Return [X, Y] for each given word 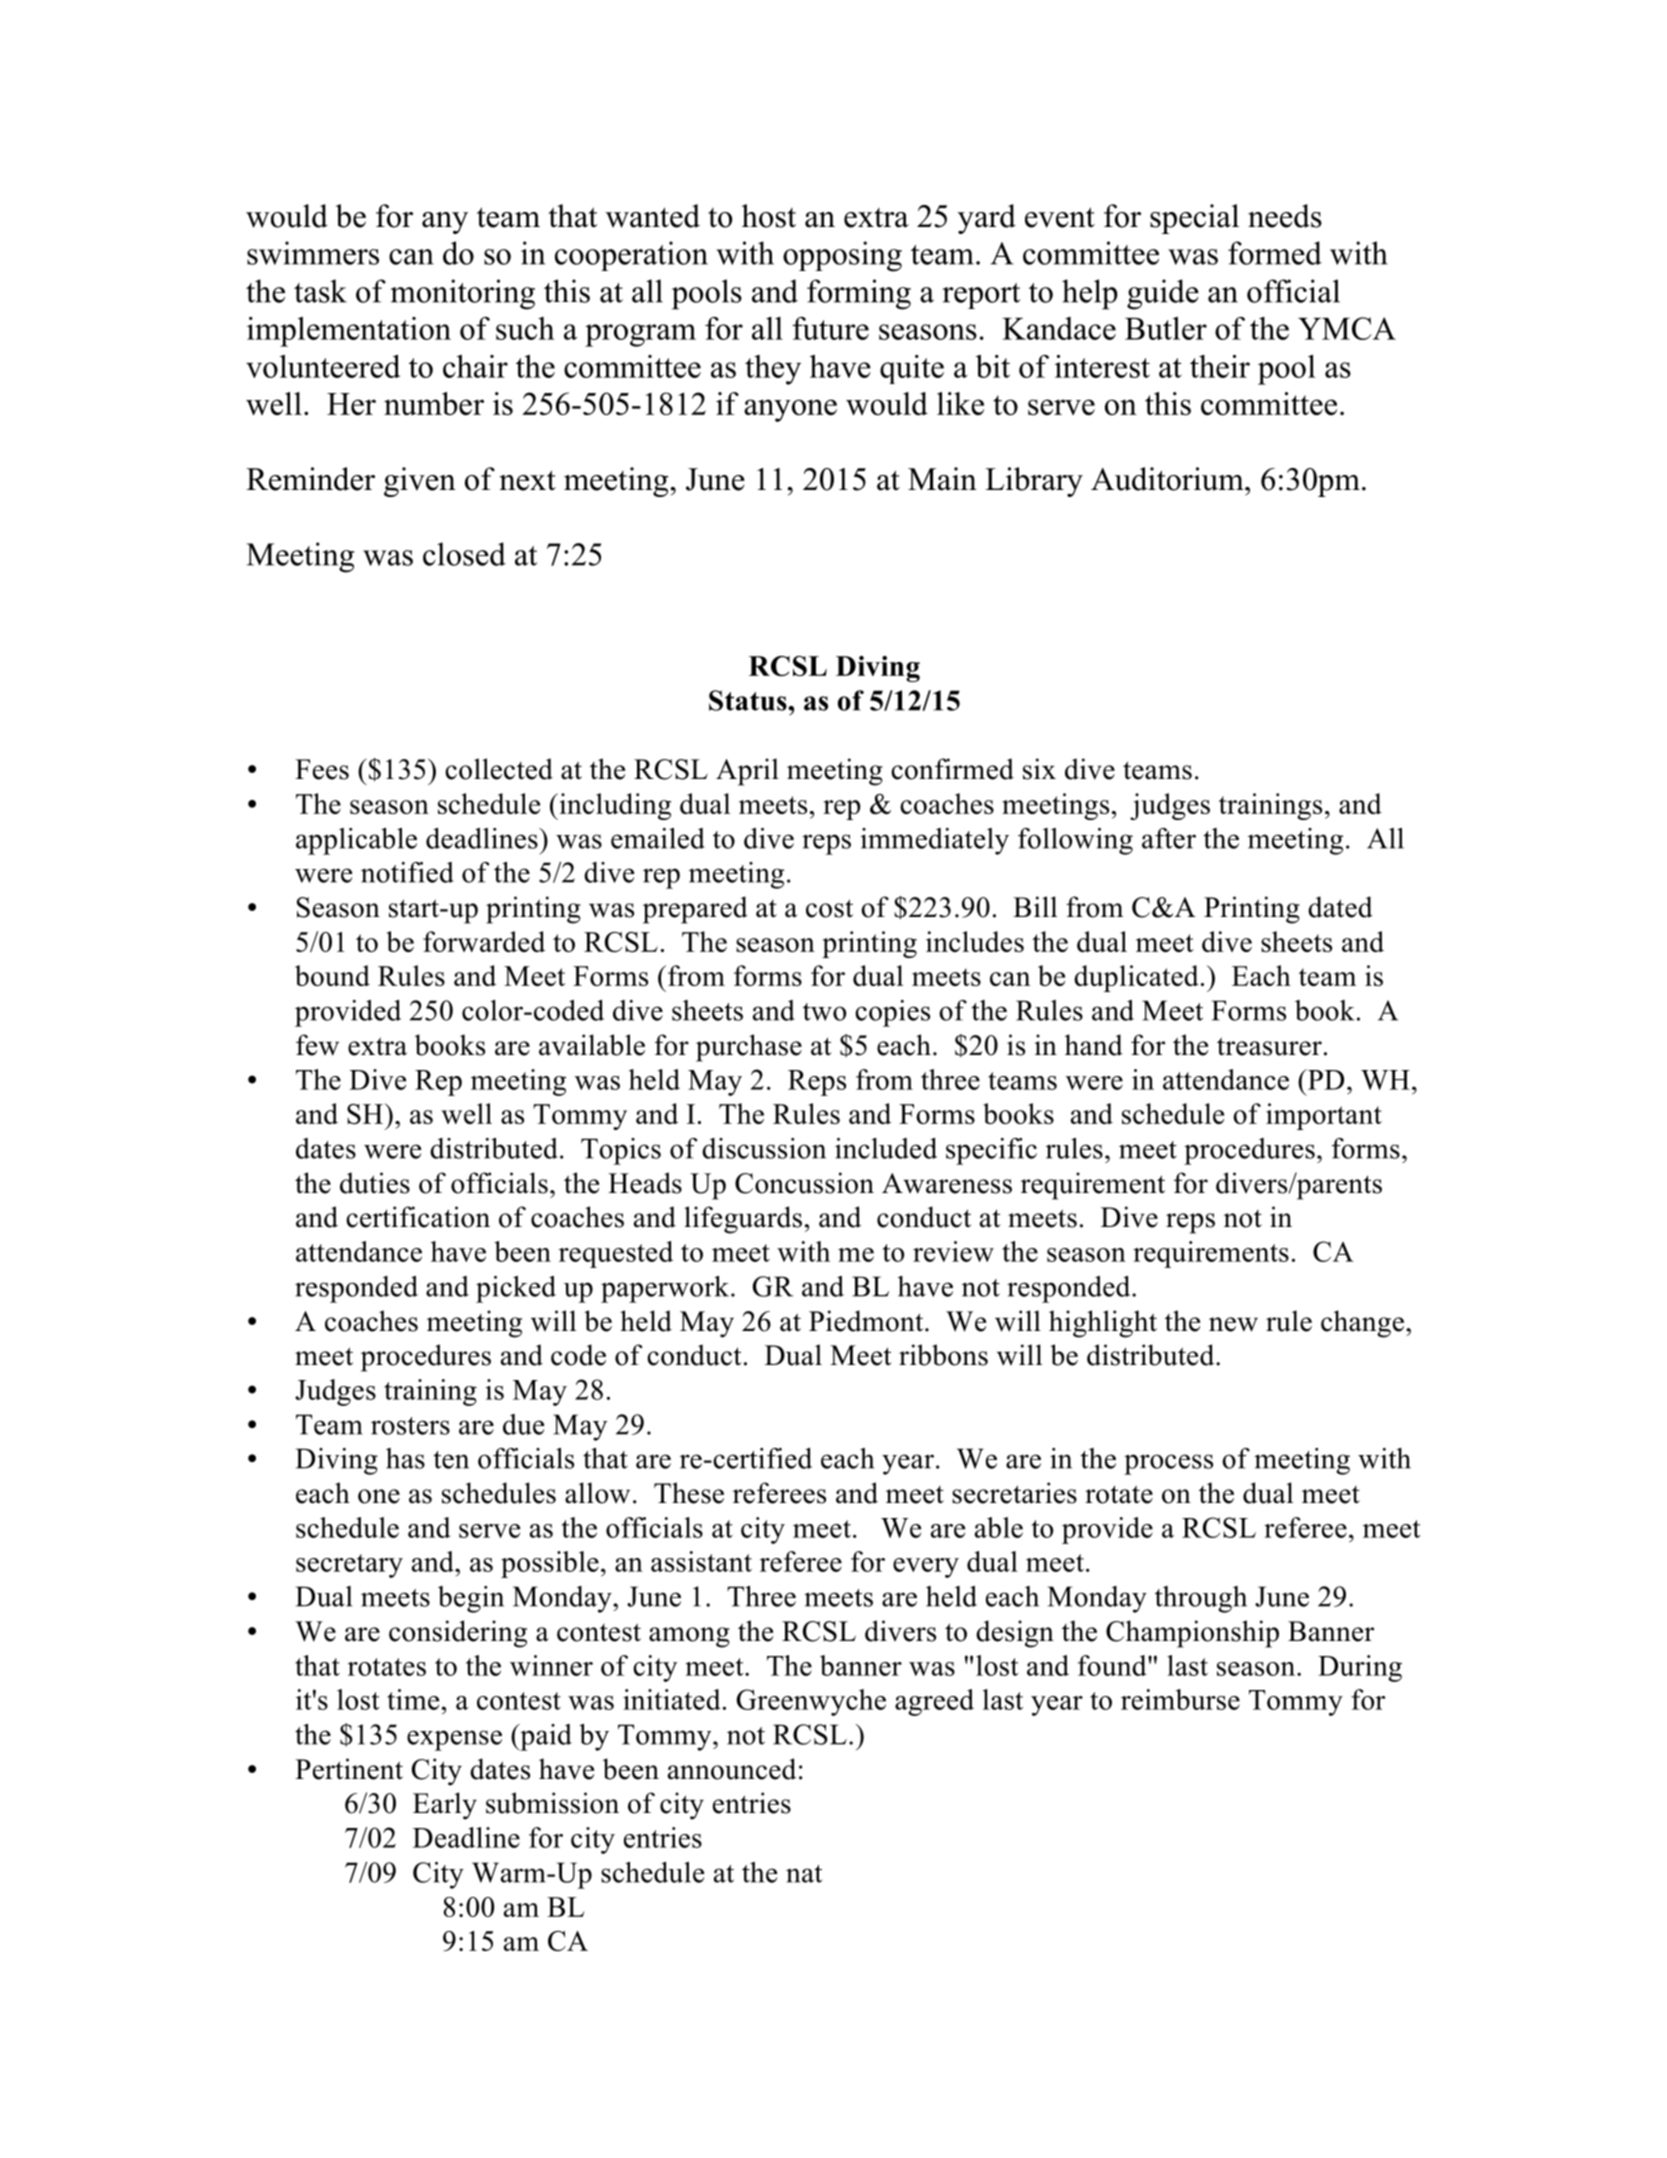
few [317, 1045]
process [1168, 1464]
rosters [410, 1426]
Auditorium [1168, 479]
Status [749, 700]
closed [464, 554]
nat [804, 1874]
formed [1275, 253]
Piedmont [867, 1321]
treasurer [1269, 1046]
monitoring [462, 294]
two [824, 1012]
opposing [842, 256]
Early [445, 1806]
